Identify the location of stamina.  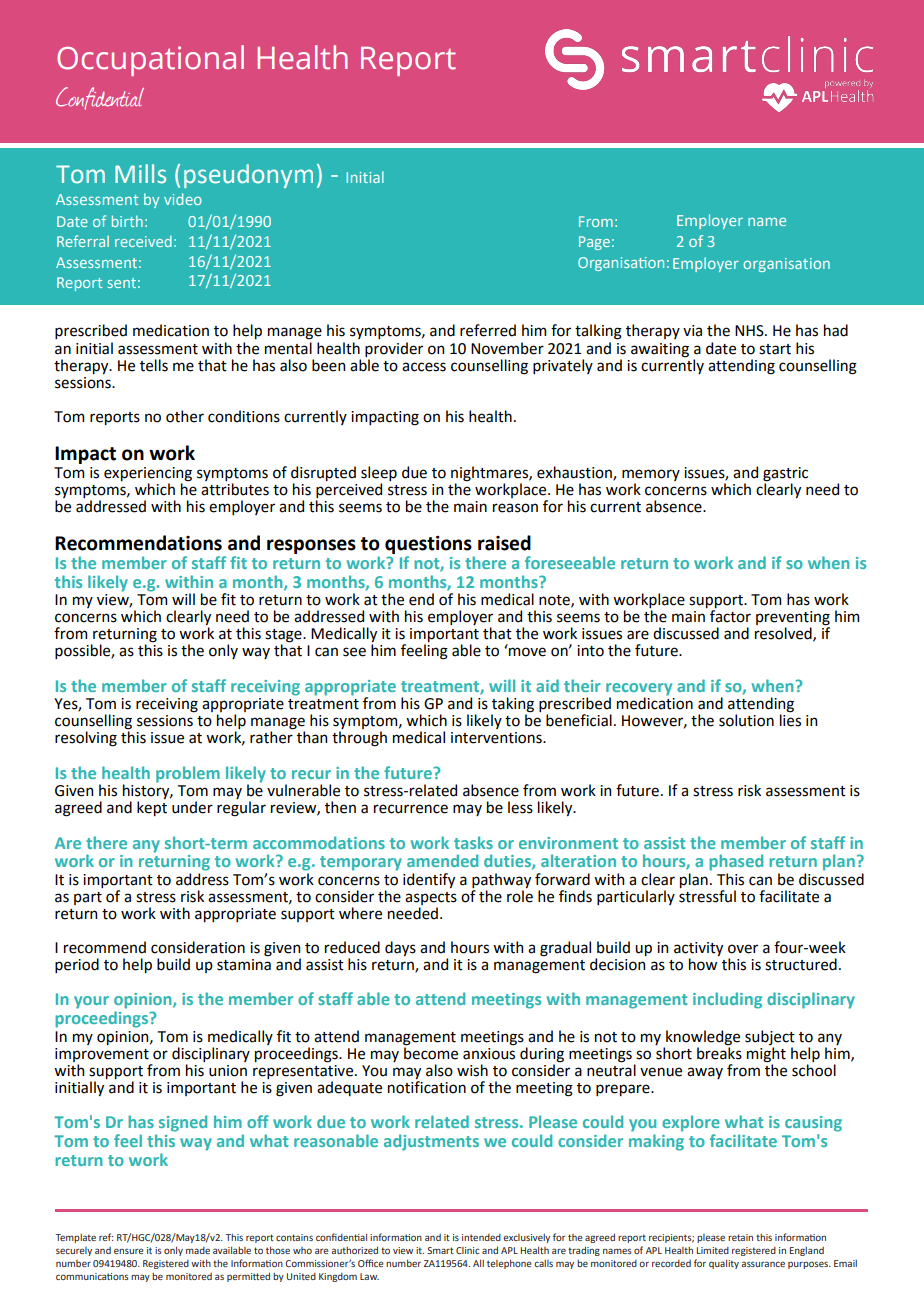
(244, 965).
